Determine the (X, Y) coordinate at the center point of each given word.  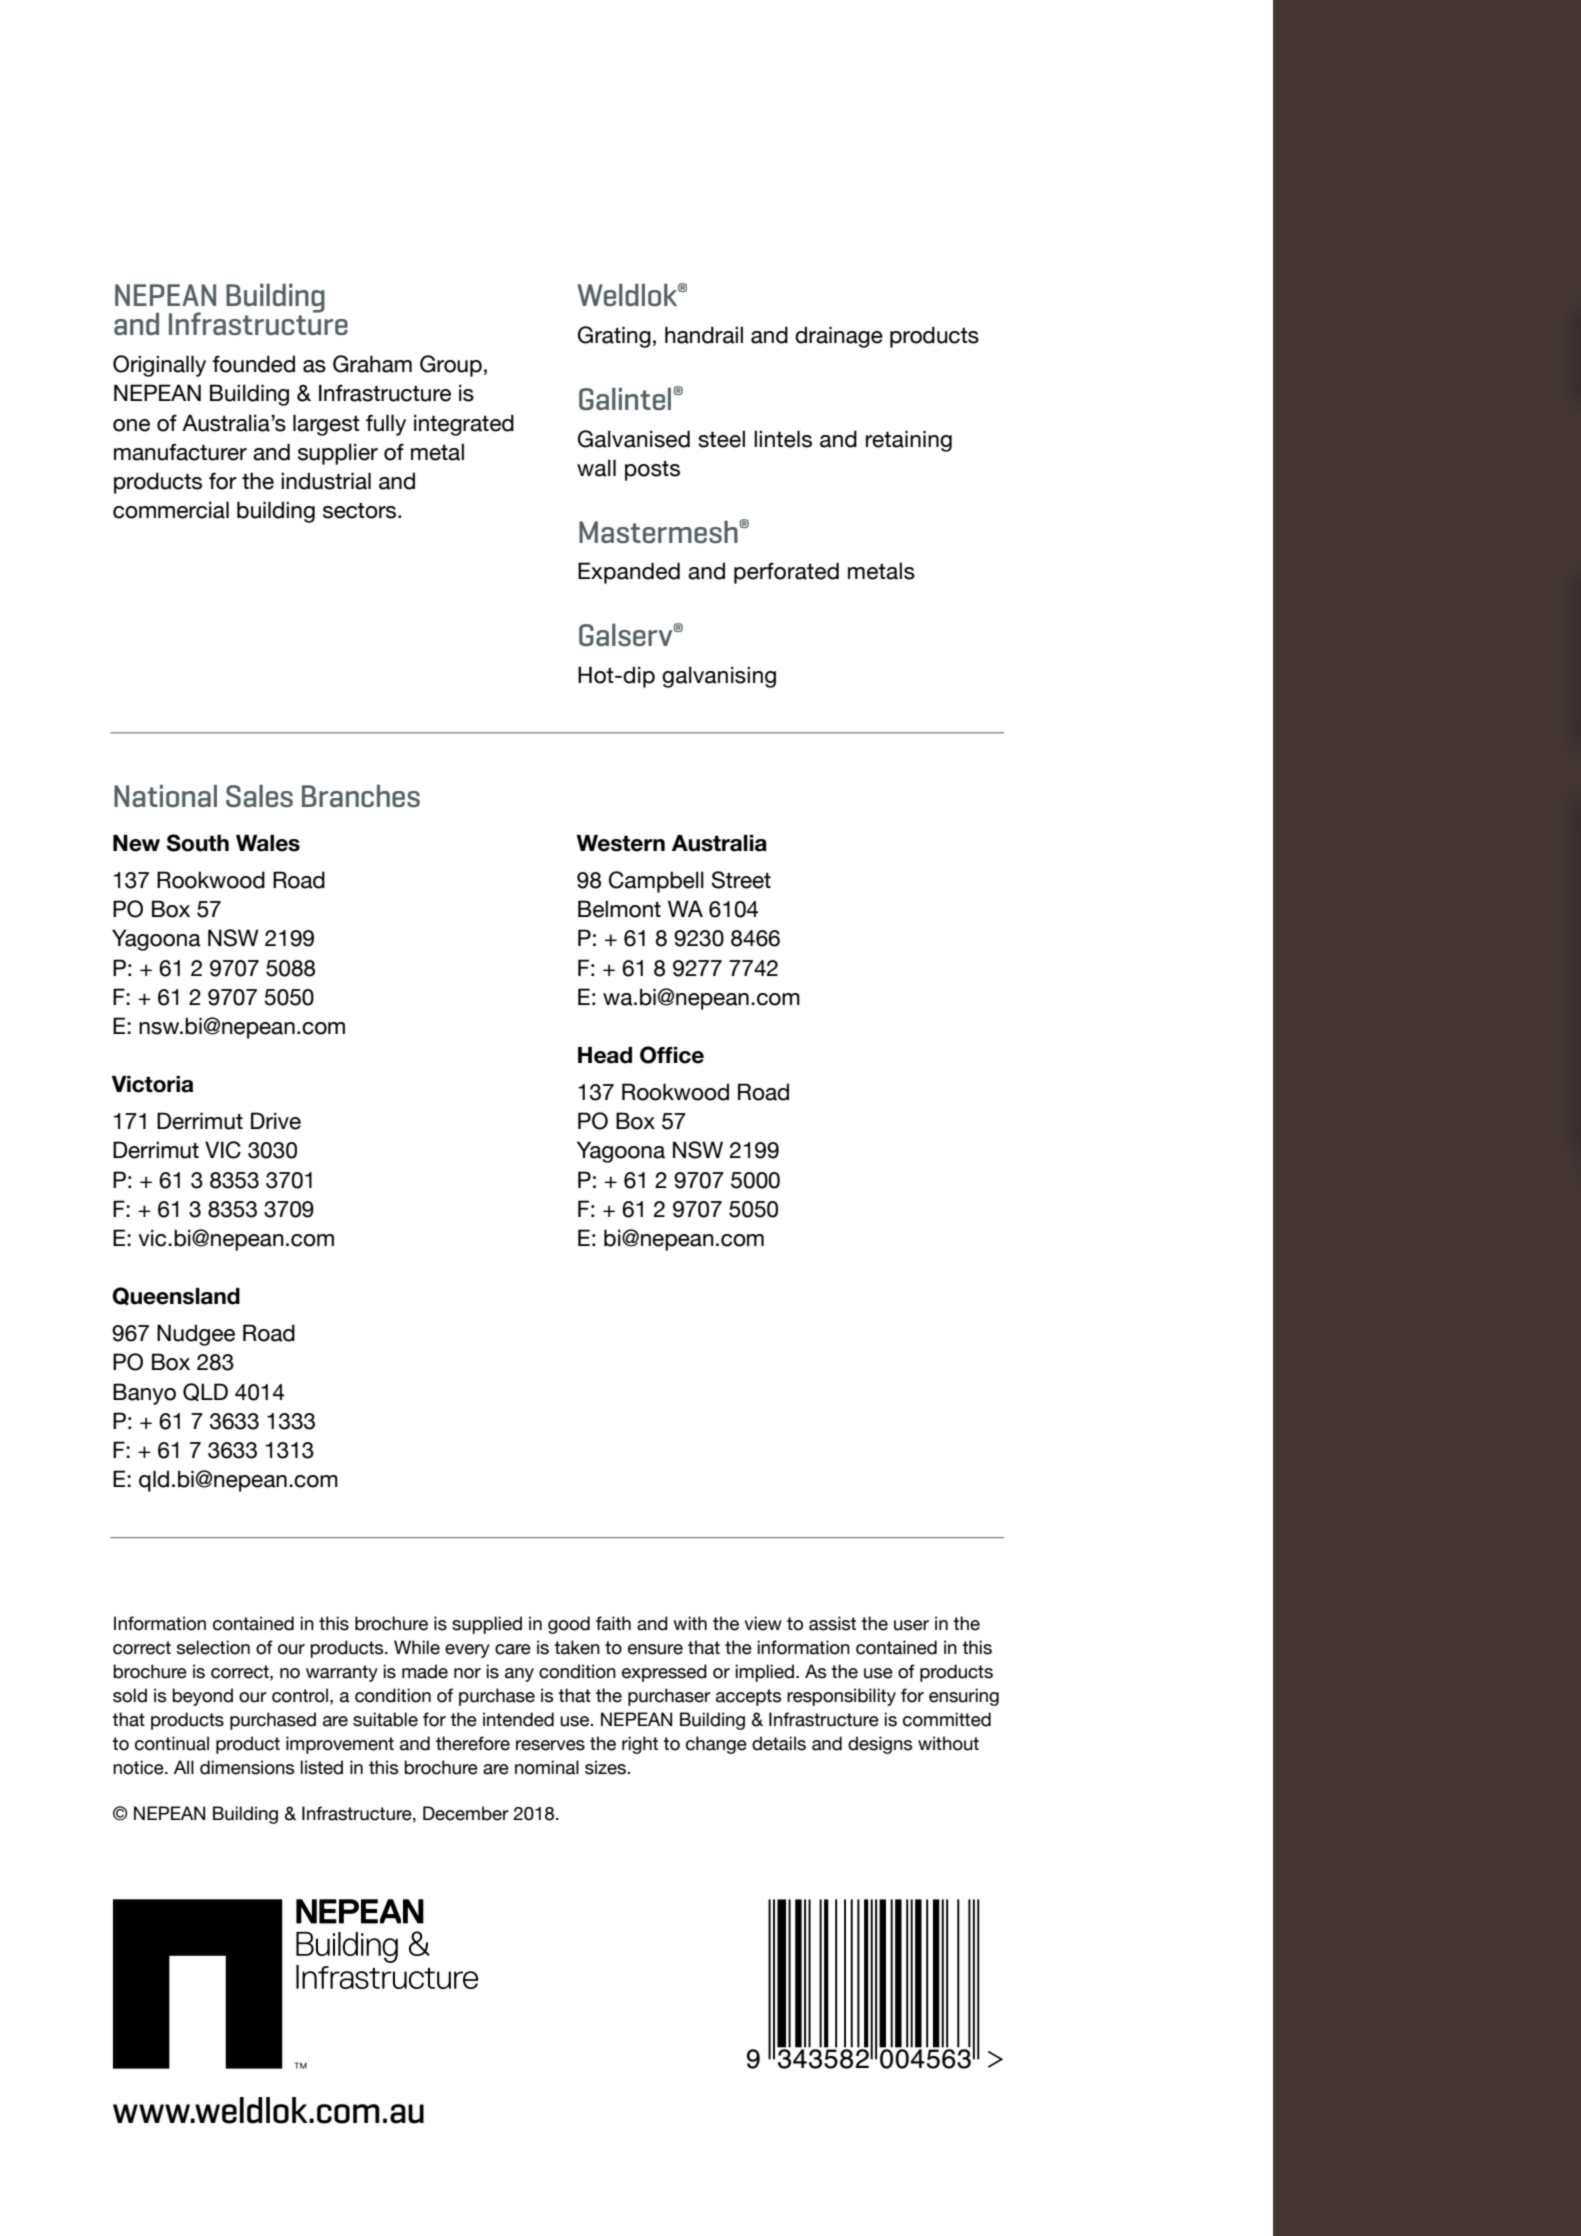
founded (254, 364)
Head (605, 1055)
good (569, 1625)
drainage (839, 337)
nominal (547, 1767)
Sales (259, 795)
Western (620, 843)
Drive (276, 1121)
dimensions (247, 1767)
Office (672, 1055)
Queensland (176, 1296)
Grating (614, 337)
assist (832, 1623)
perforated (786, 573)
